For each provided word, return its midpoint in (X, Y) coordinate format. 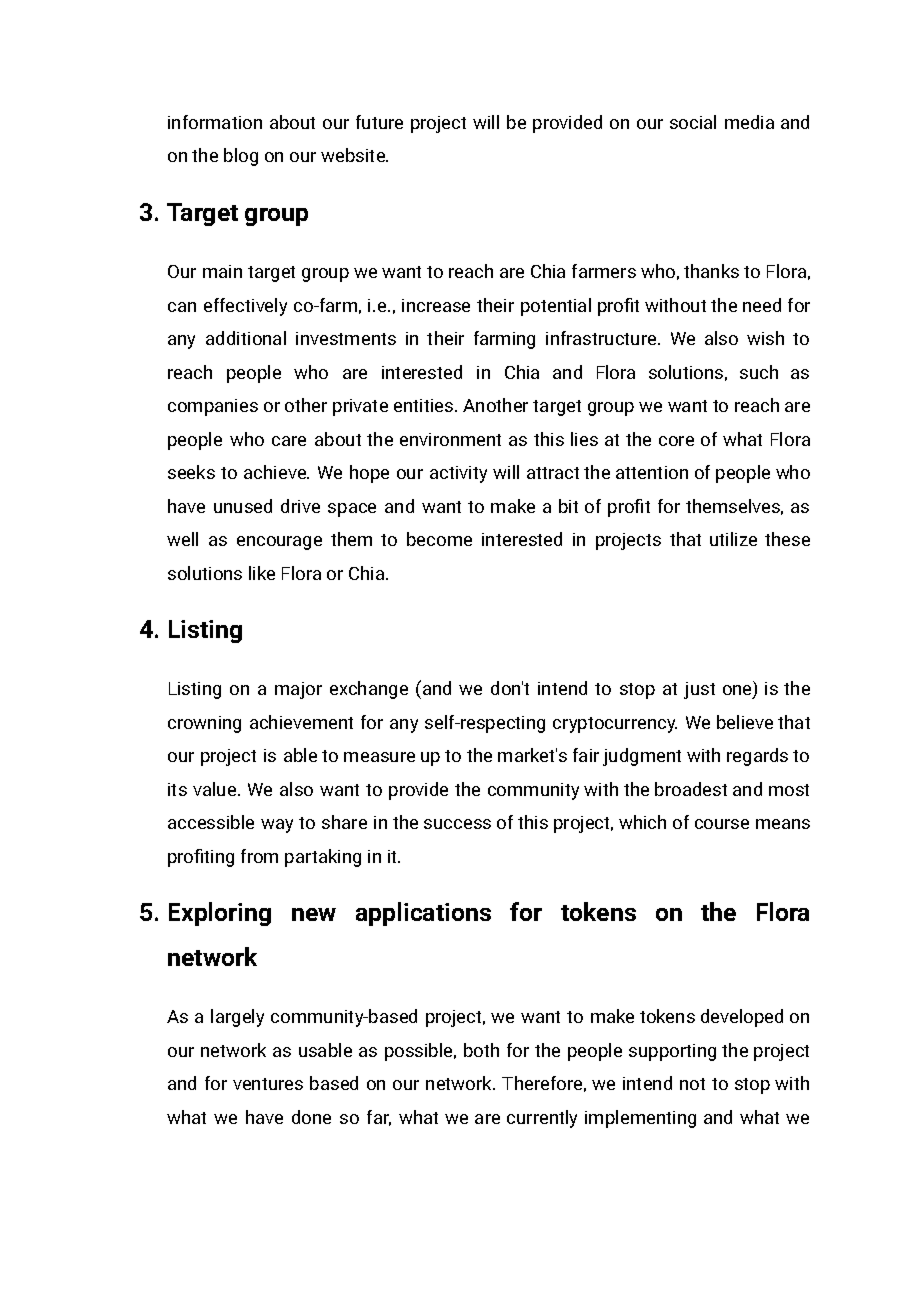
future (379, 122)
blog (241, 157)
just (699, 690)
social (693, 122)
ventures (268, 1084)
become (439, 539)
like (262, 573)
